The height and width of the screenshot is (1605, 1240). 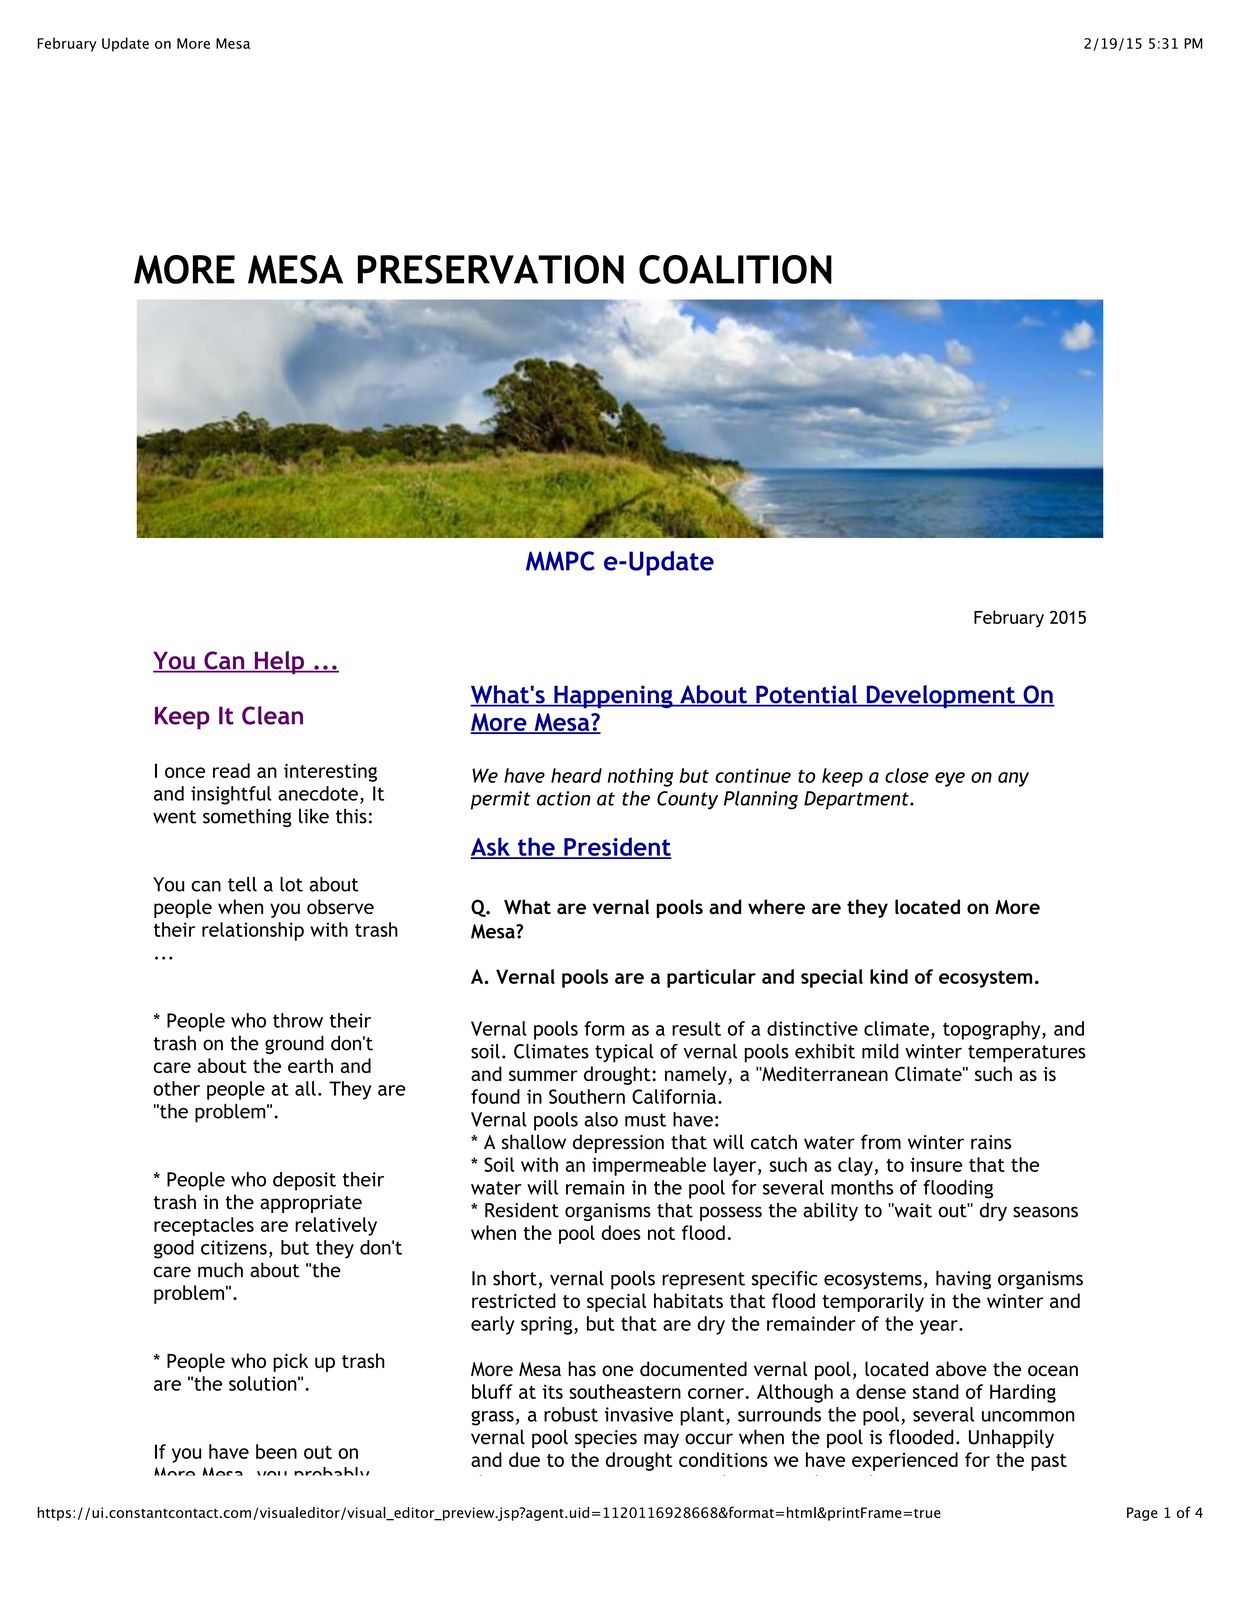 What do you see at coordinates (735, 269) in the screenshot?
I see `COALITION` at bounding box center [735, 269].
